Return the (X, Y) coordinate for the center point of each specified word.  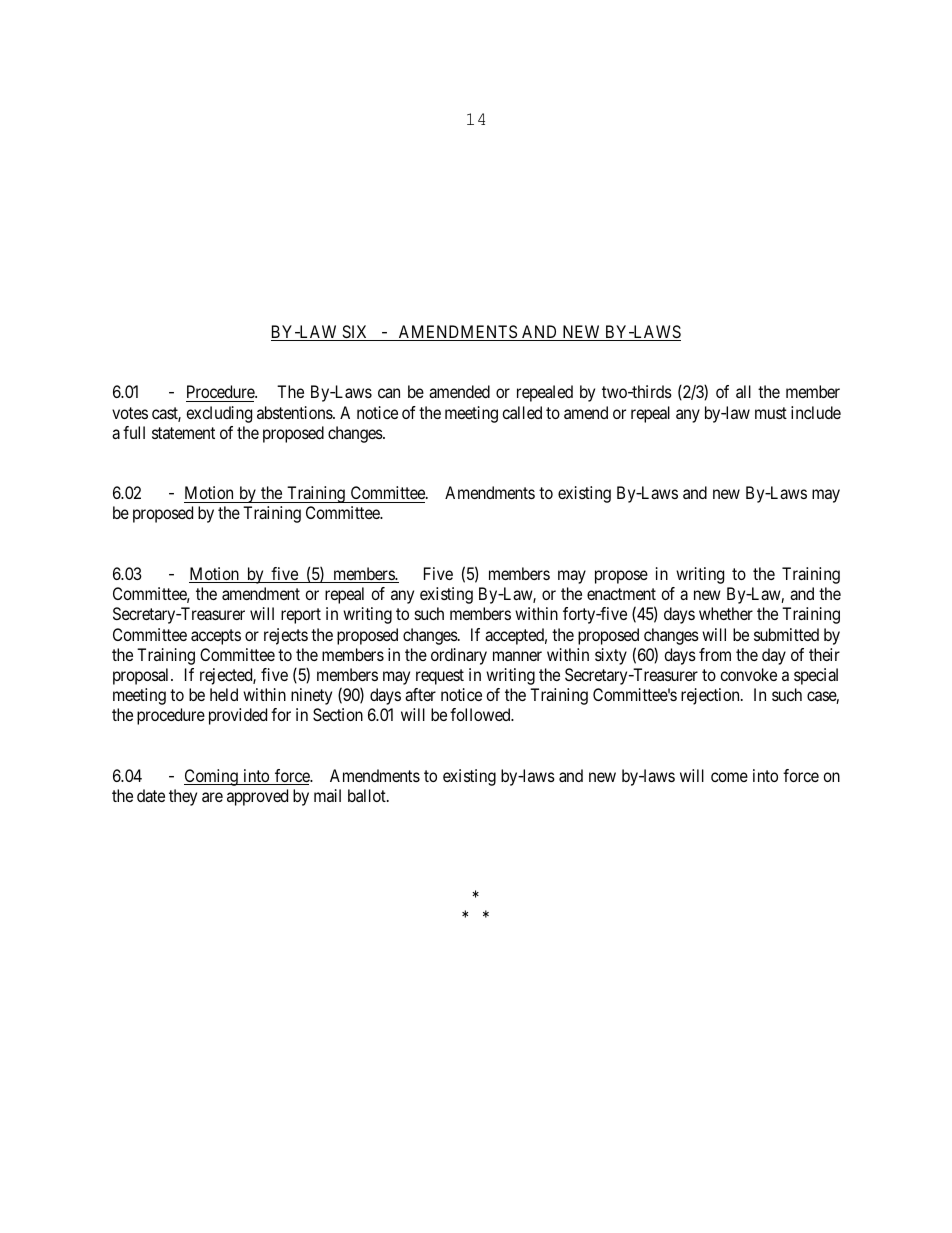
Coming (212, 777)
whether (726, 613)
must (771, 413)
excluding (219, 414)
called (522, 412)
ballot (368, 795)
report (301, 616)
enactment (621, 594)
